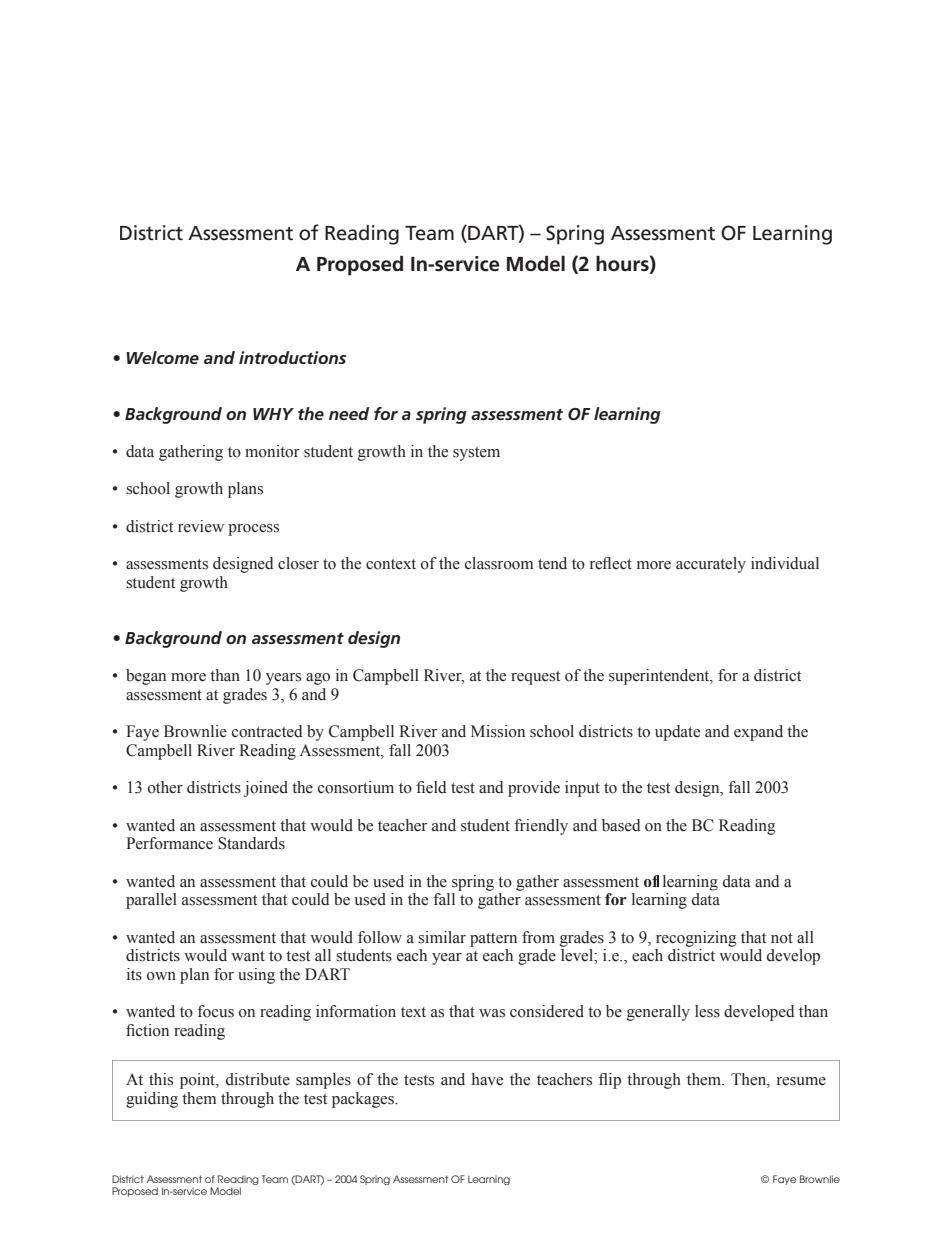 Image resolution: width=952 pixels, height=1233 pixels. I want to click on need, so click(349, 413).
